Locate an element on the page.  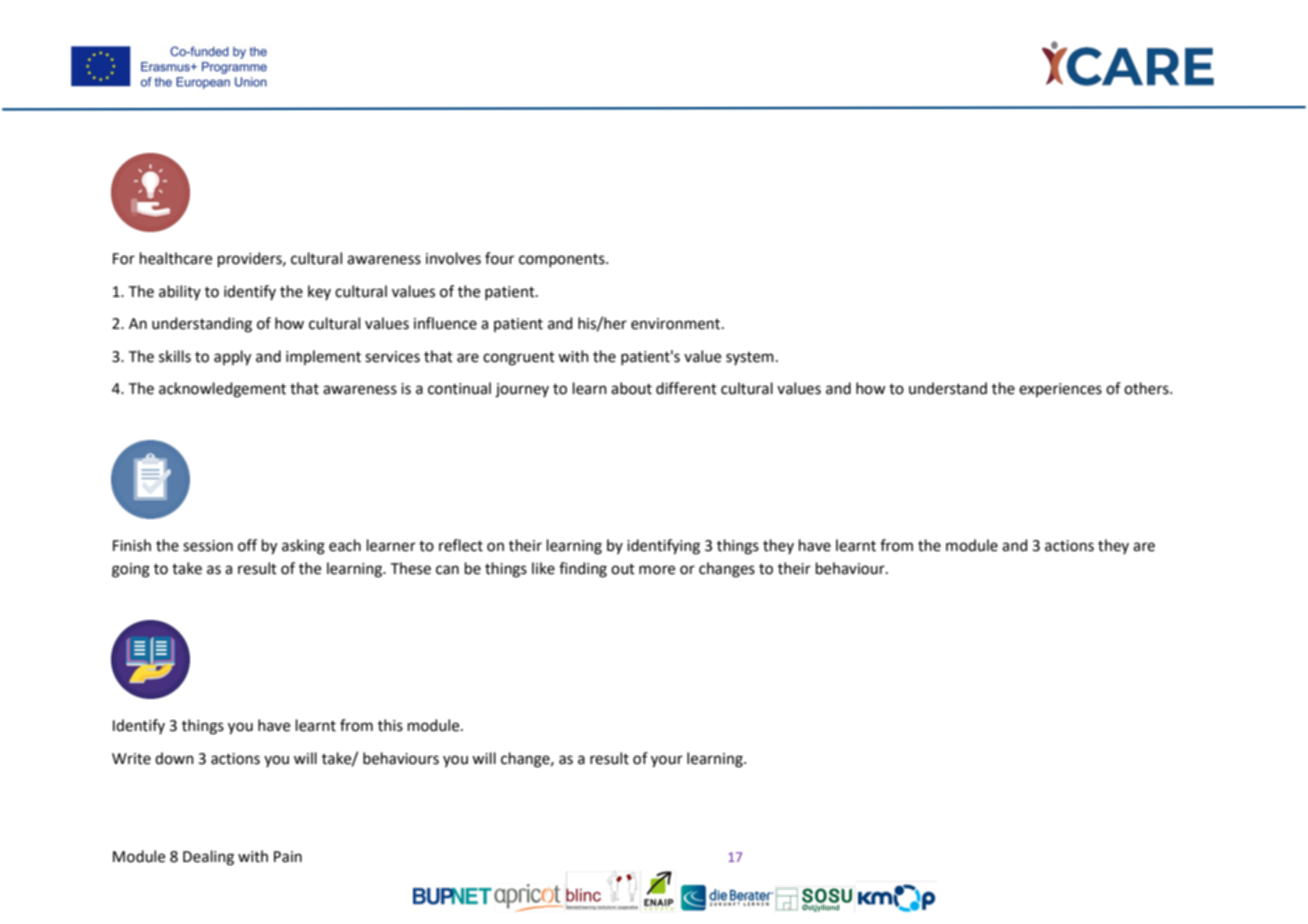
ability is located at coordinates (180, 292).
